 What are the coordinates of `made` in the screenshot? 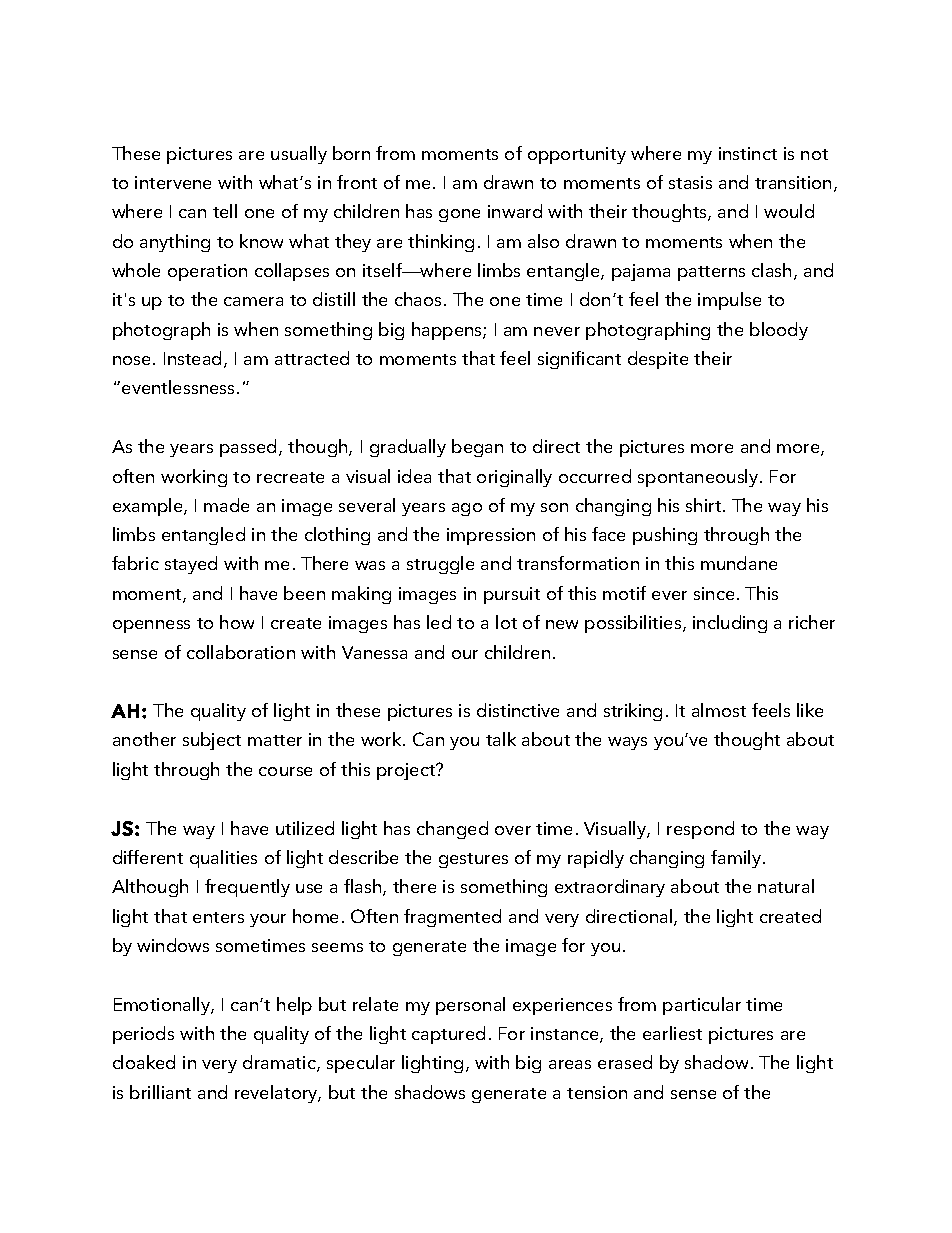 It's located at (226, 505).
